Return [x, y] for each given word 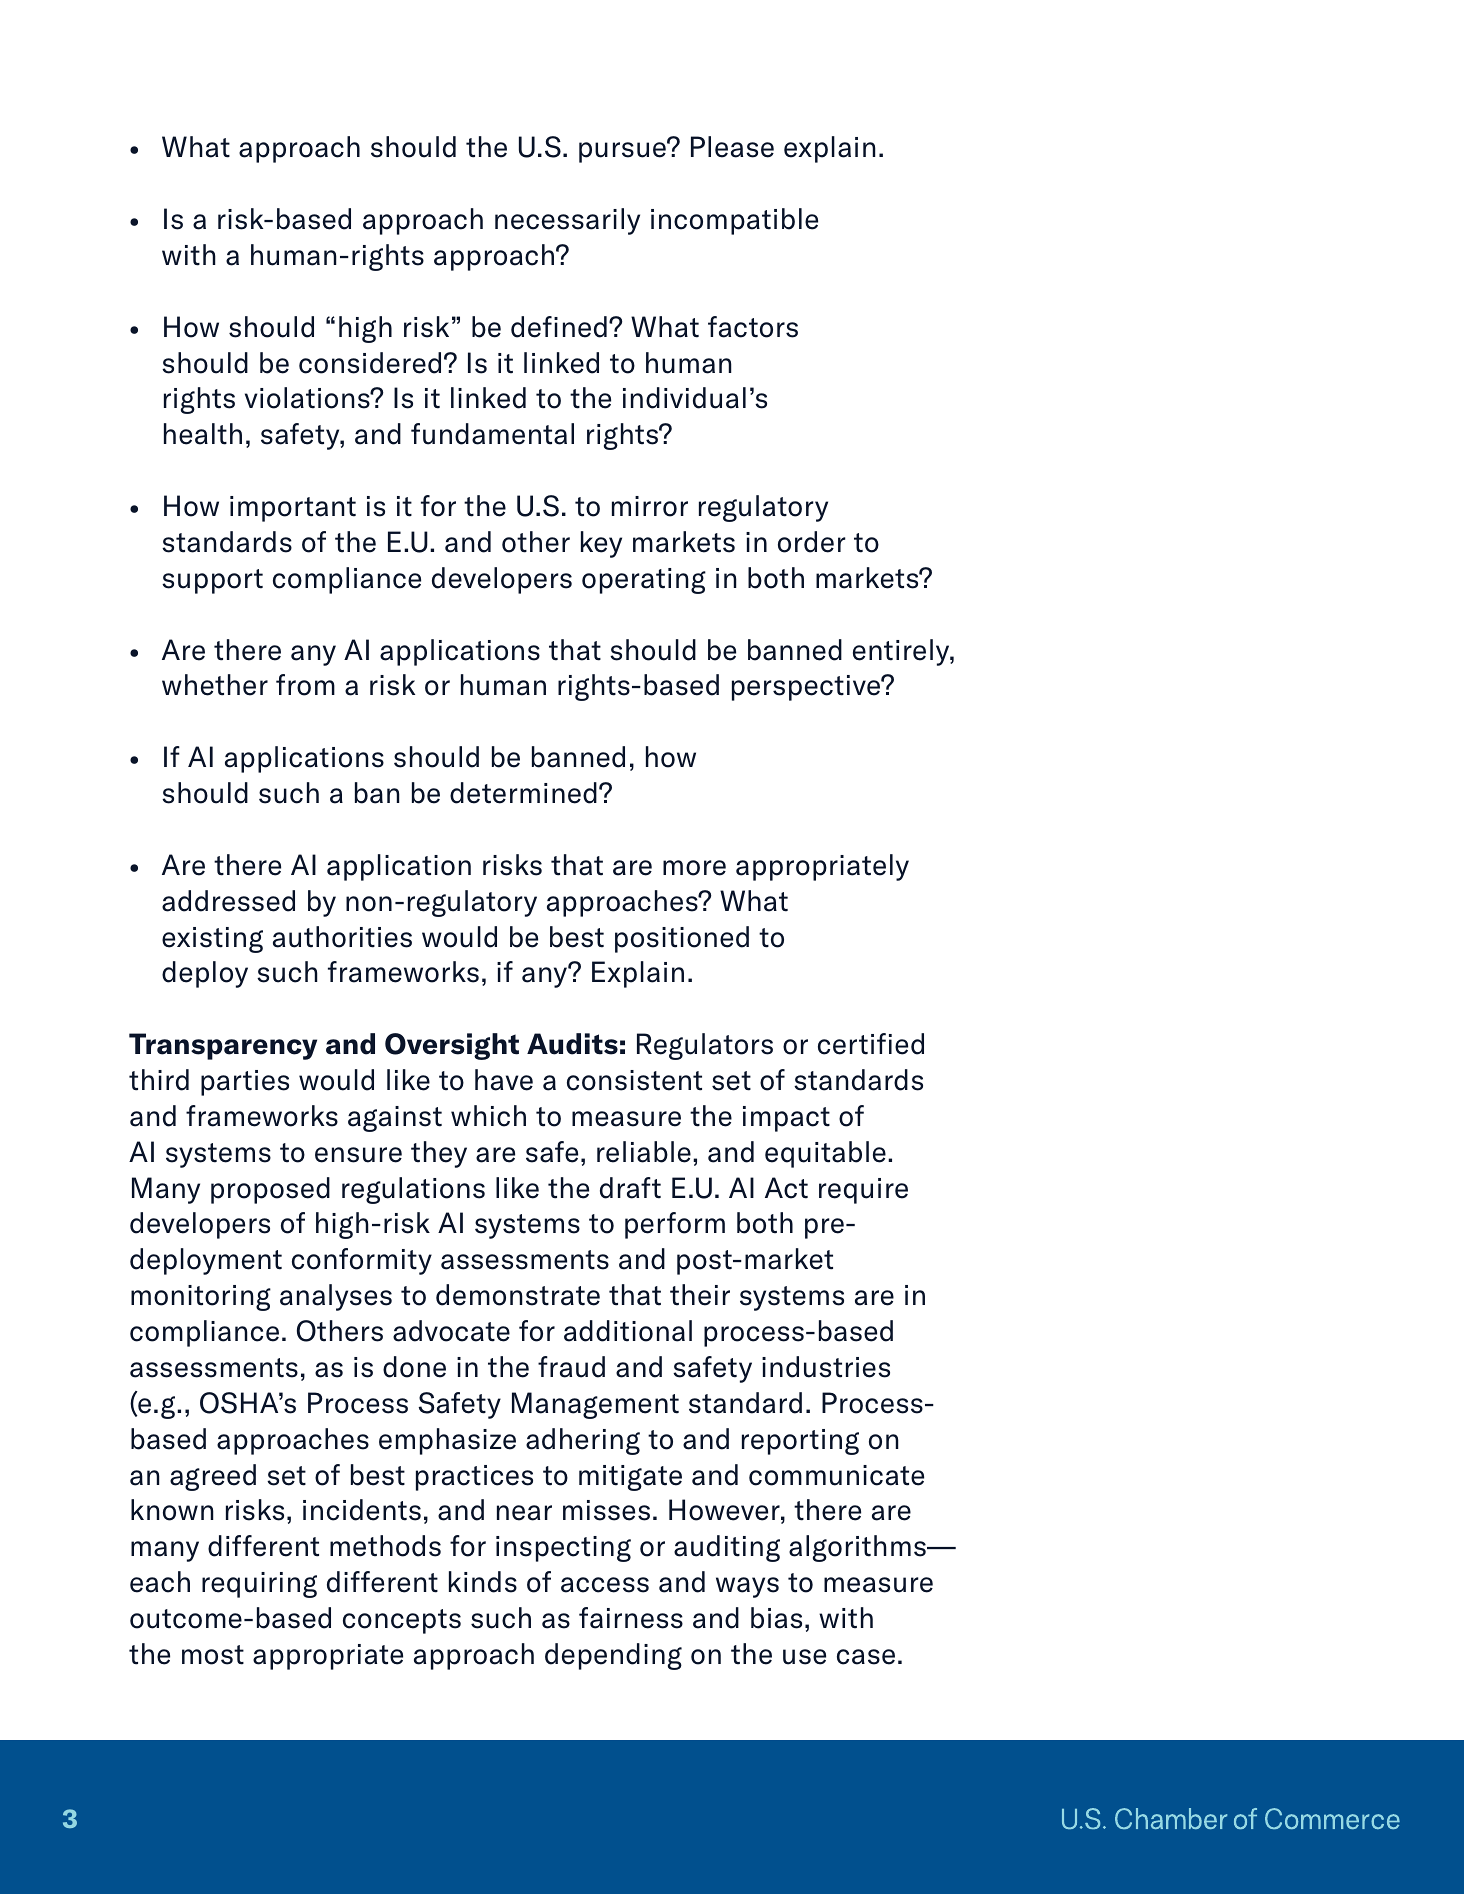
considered [370, 363]
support [212, 581]
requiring [259, 1585]
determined [523, 793]
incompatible [734, 221]
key [601, 544]
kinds [483, 1582]
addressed [228, 901]
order [812, 542]
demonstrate [518, 1295]
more [694, 868]
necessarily [567, 221]
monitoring [201, 1298]
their [700, 1295]
